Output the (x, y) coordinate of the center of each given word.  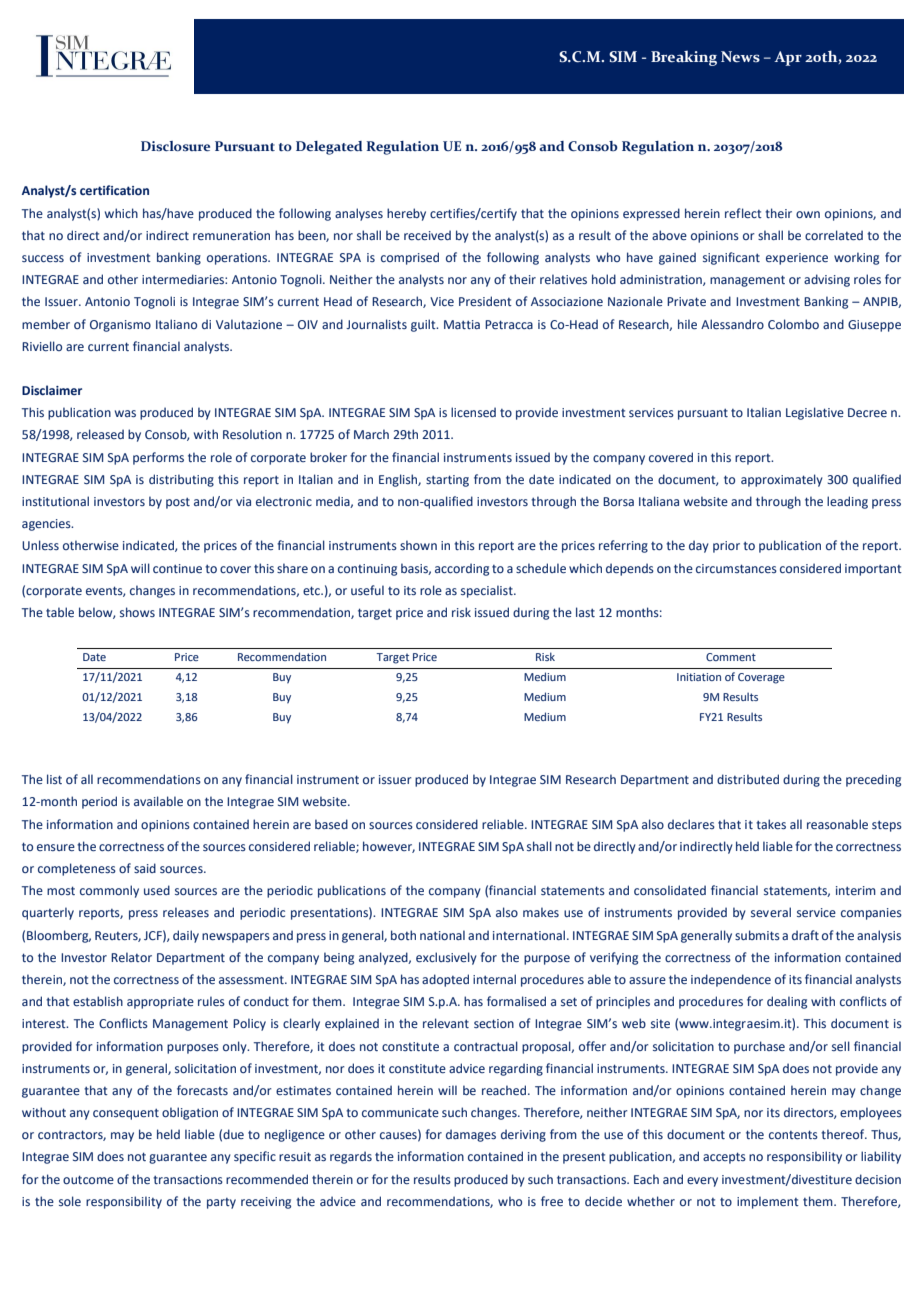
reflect (743, 213)
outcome (88, 1179)
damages (471, 1135)
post (178, 503)
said (145, 868)
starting (447, 481)
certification (114, 190)
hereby (406, 214)
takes (771, 824)
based (331, 824)
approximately (782, 480)
